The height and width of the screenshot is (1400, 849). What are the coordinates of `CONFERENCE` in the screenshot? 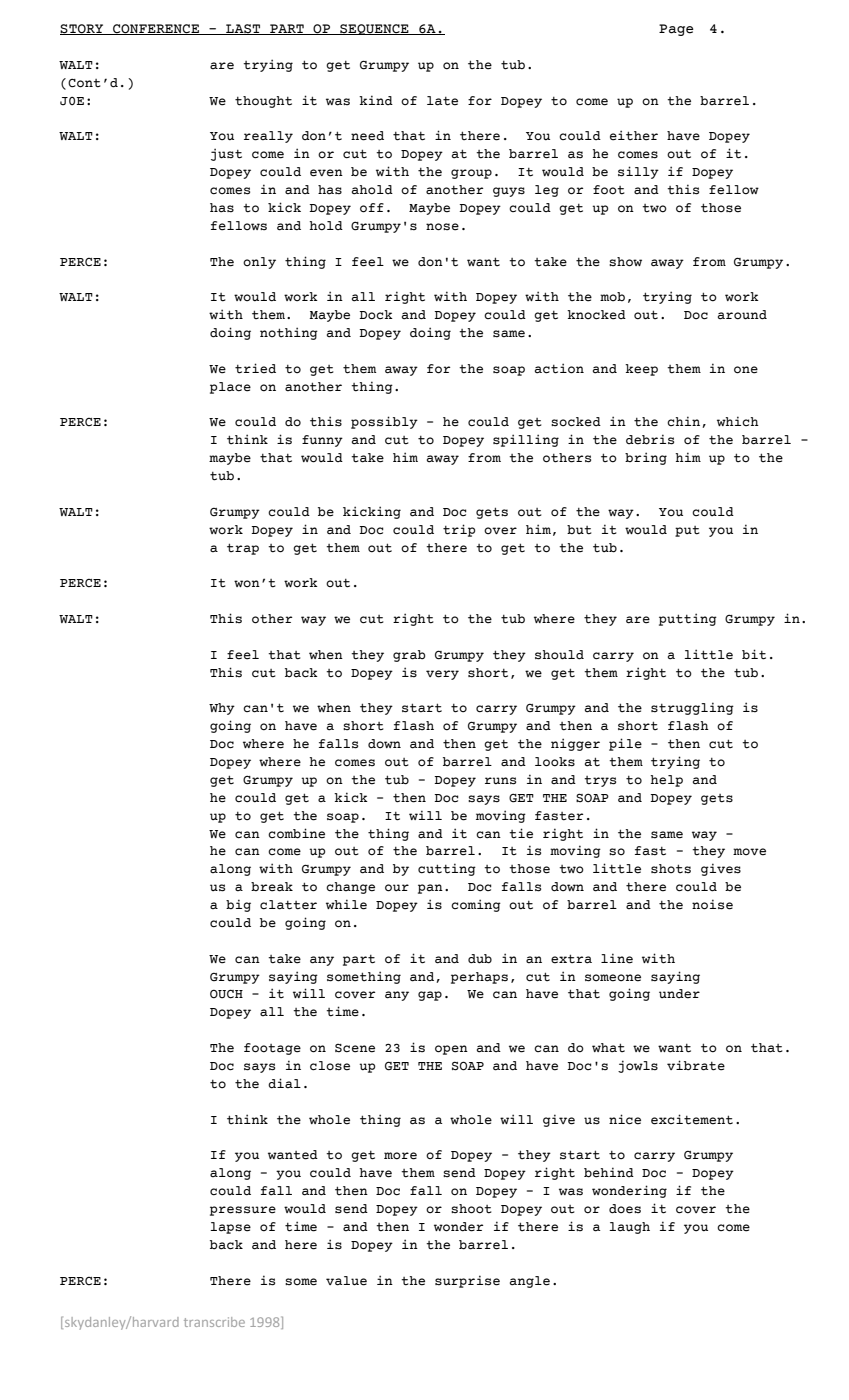 It's located at (156, 29).
